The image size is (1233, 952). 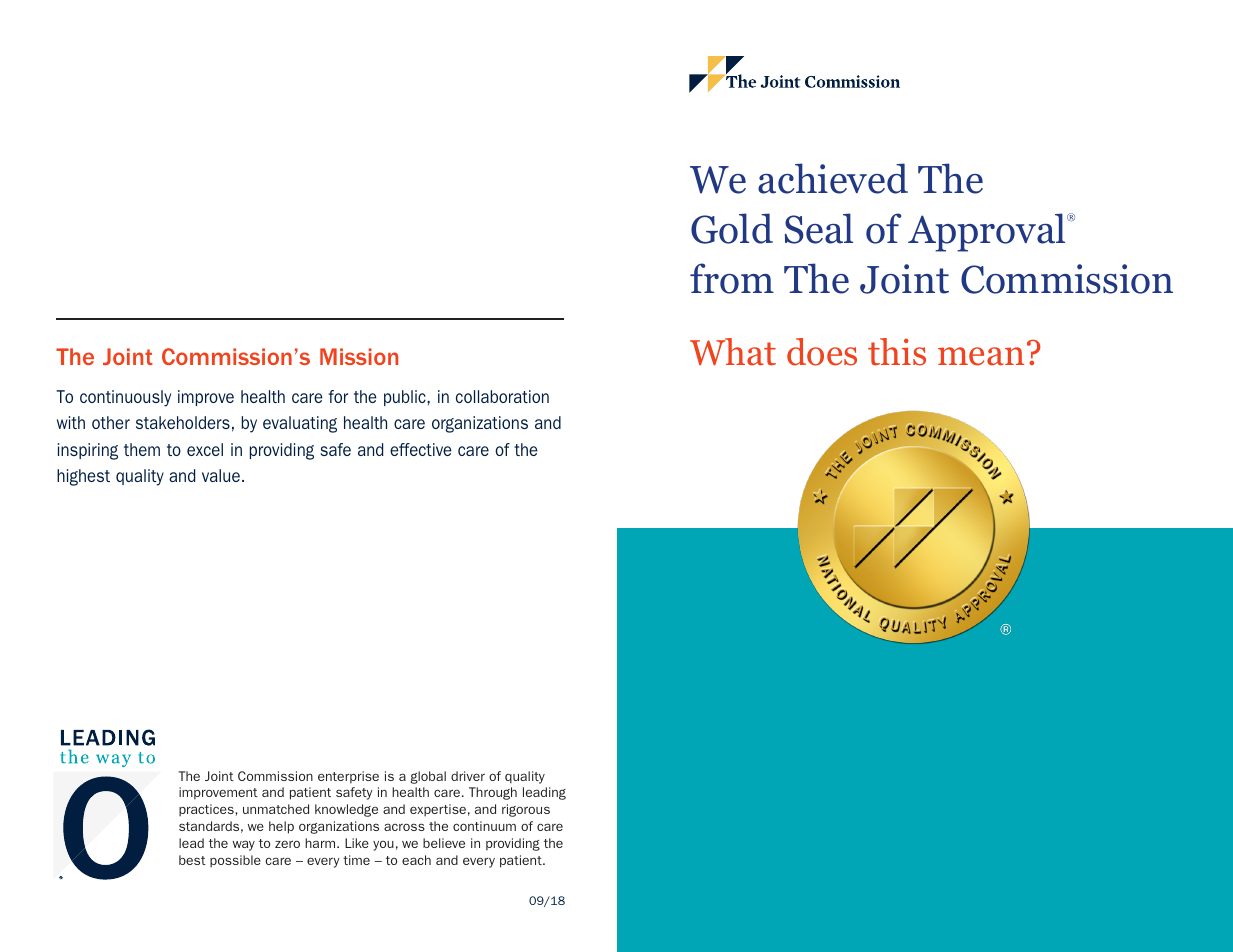 What do you see at coordinates (192, 860) in the screenshot?
I see `best` at bounding box center [192, 860].
